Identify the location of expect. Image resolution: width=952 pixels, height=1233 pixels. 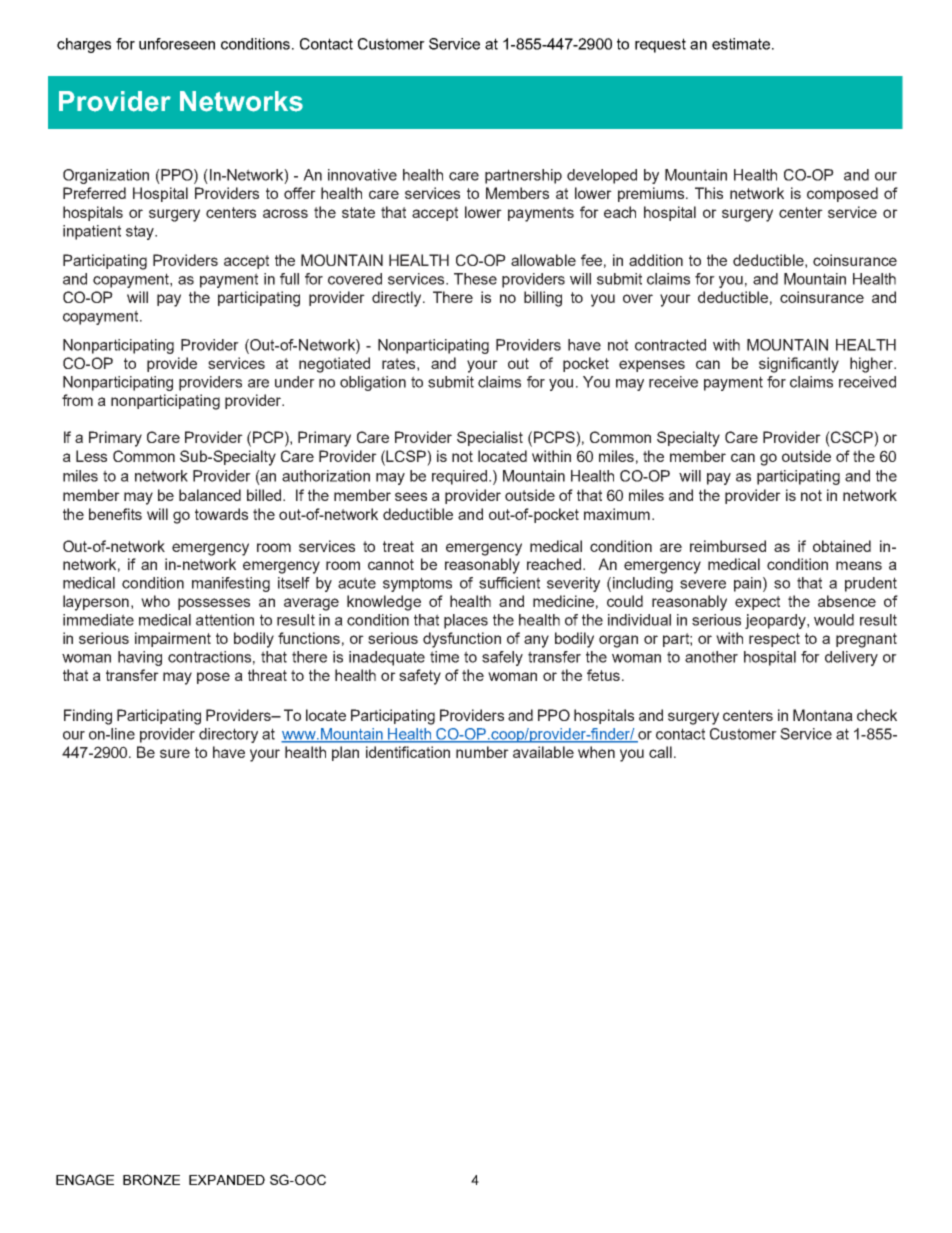
(757, 603).
